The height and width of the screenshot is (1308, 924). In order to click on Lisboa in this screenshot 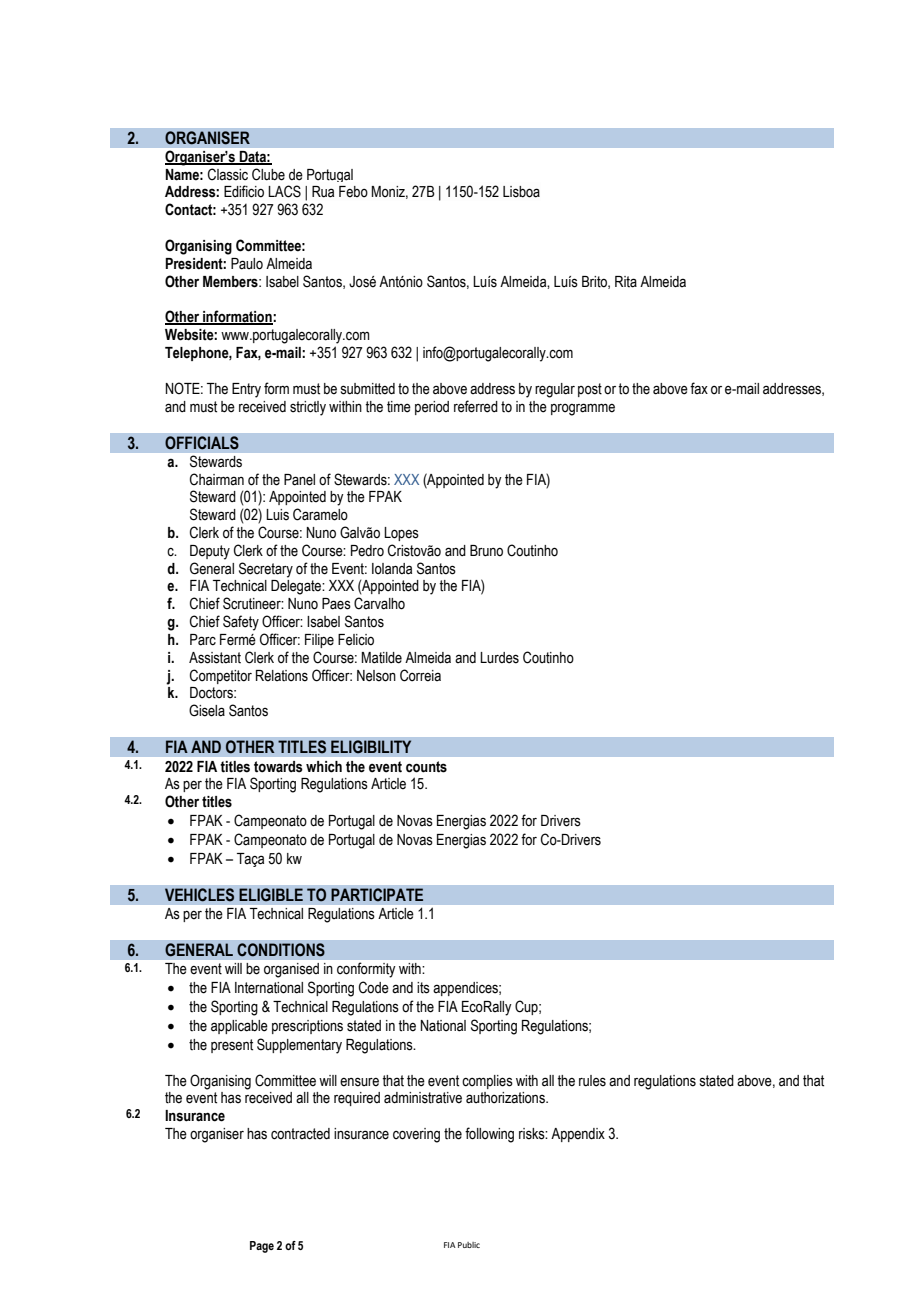, I will do `click(521, 192)`.
